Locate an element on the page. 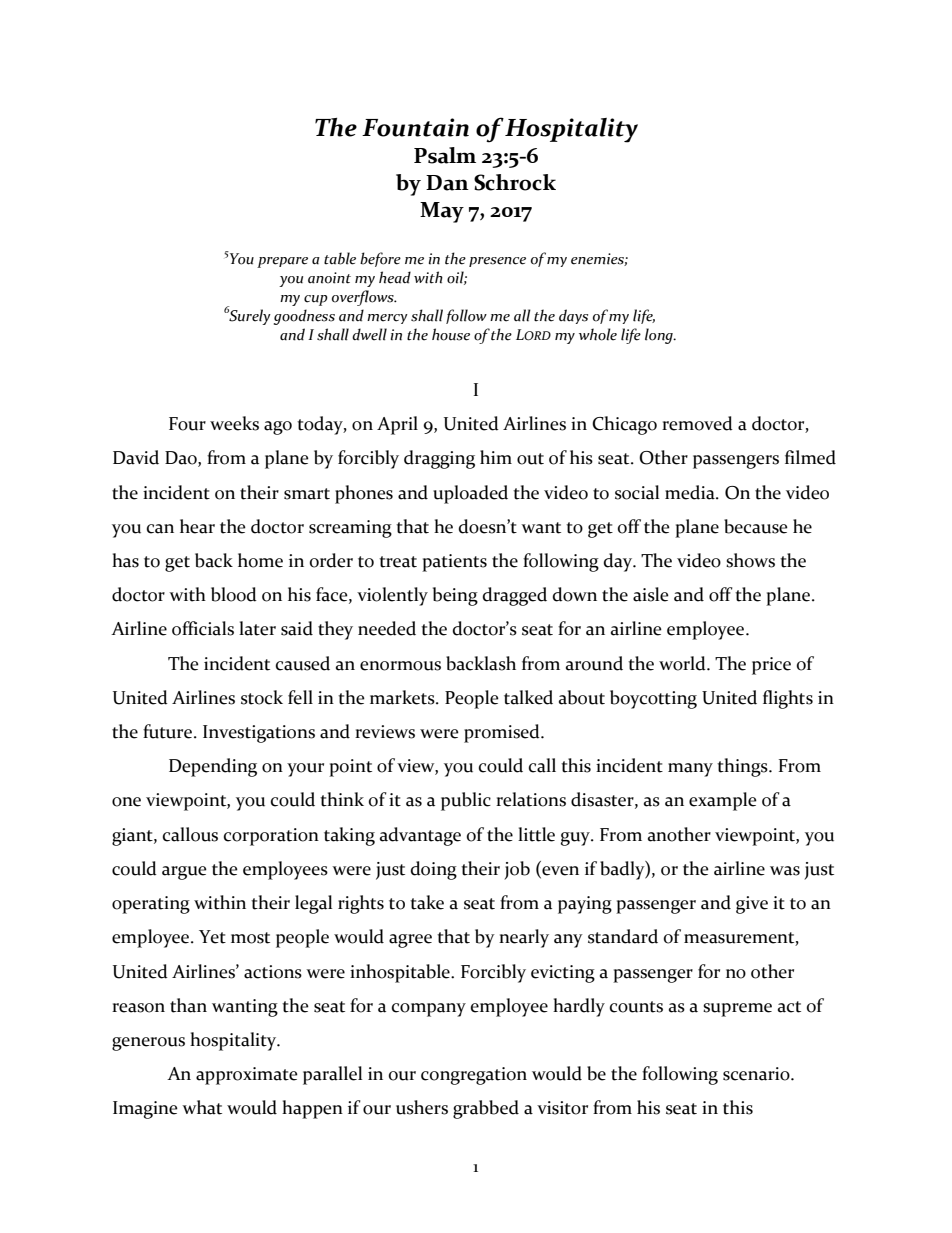 The image size is (952, 1233). Dan is located at coordinates (447, 183).
